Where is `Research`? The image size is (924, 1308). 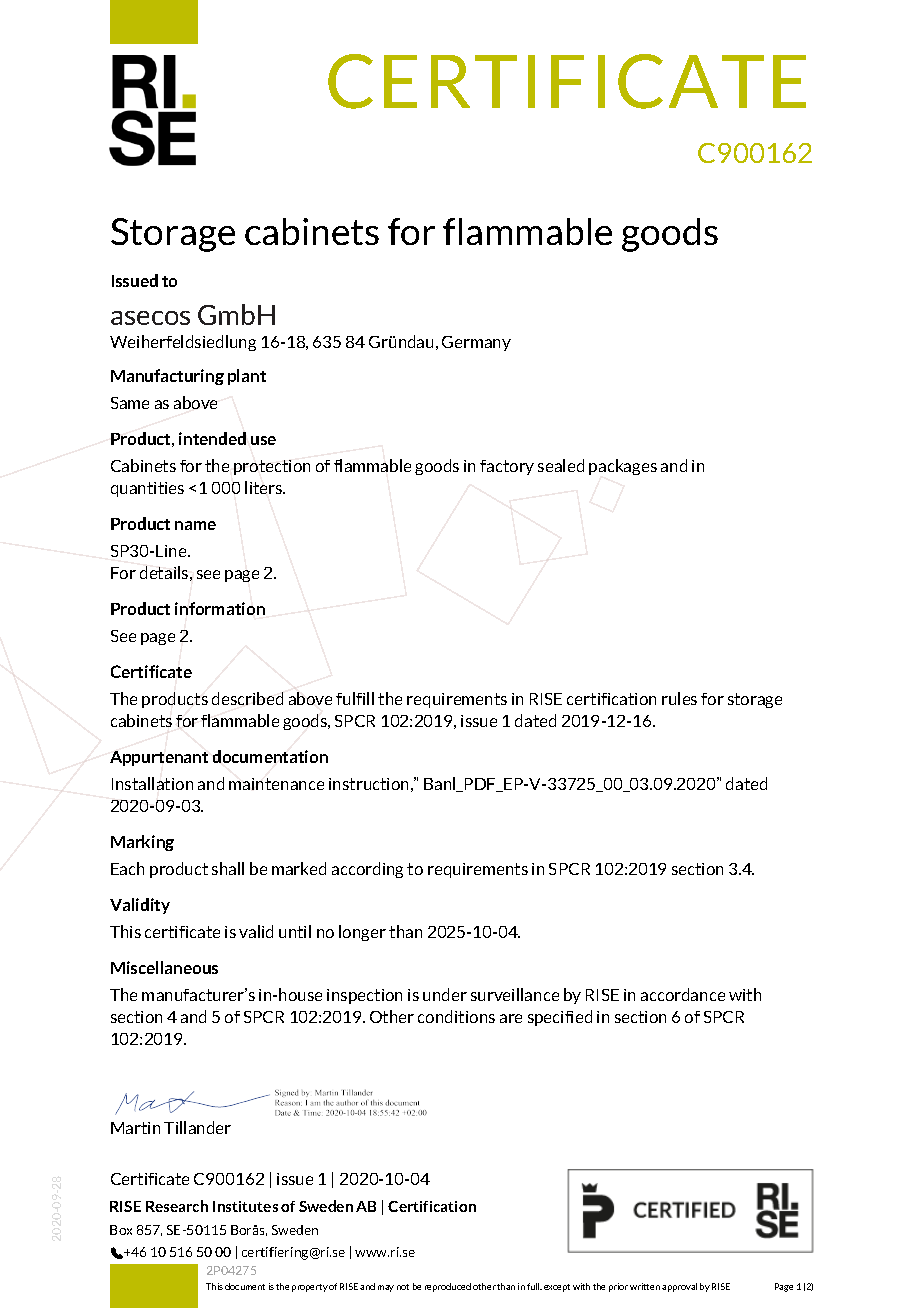
Research is located at coordinates (177, 1206).
